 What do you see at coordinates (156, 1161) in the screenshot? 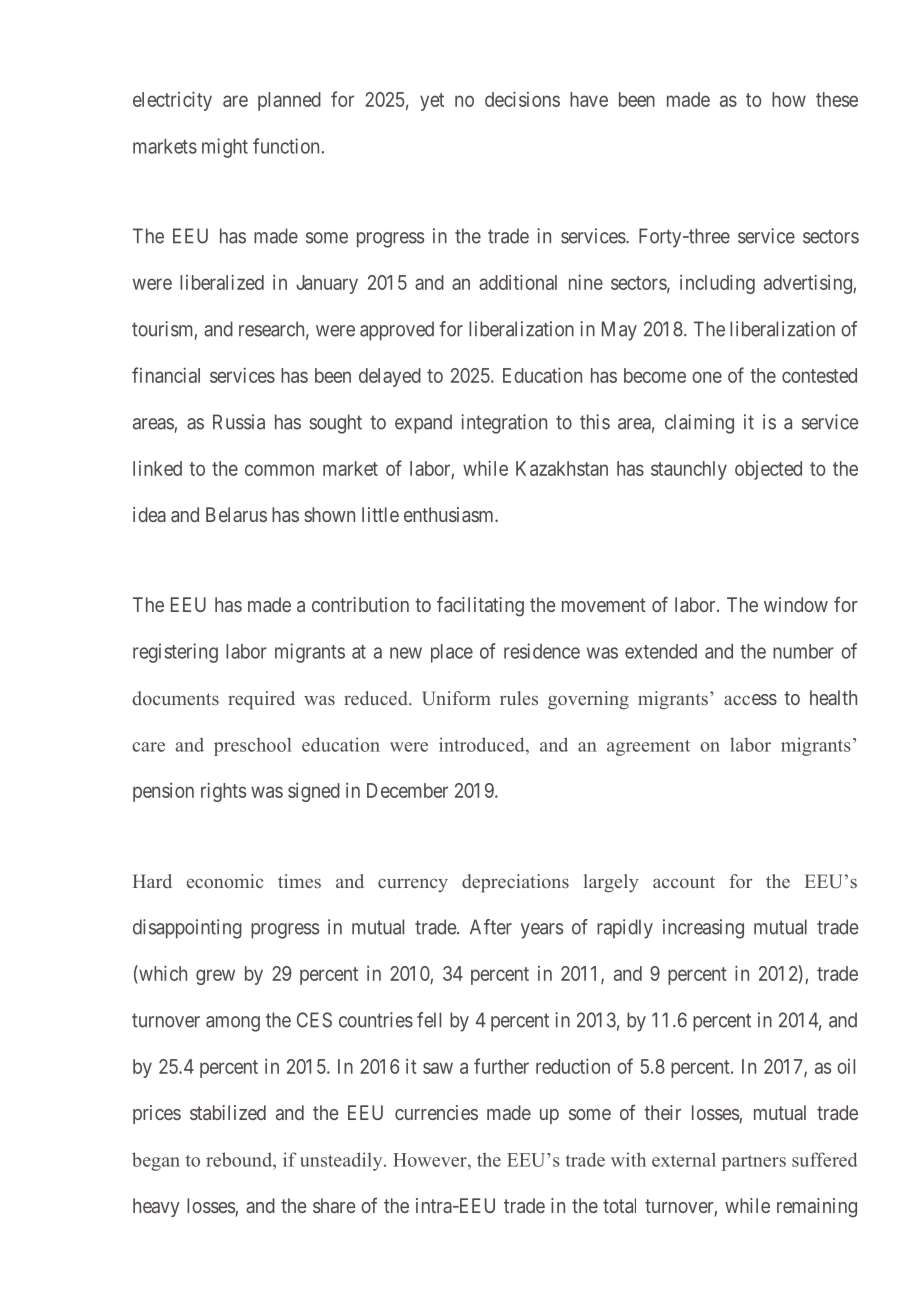
I see `began` at bounding box center [156, 1161].
